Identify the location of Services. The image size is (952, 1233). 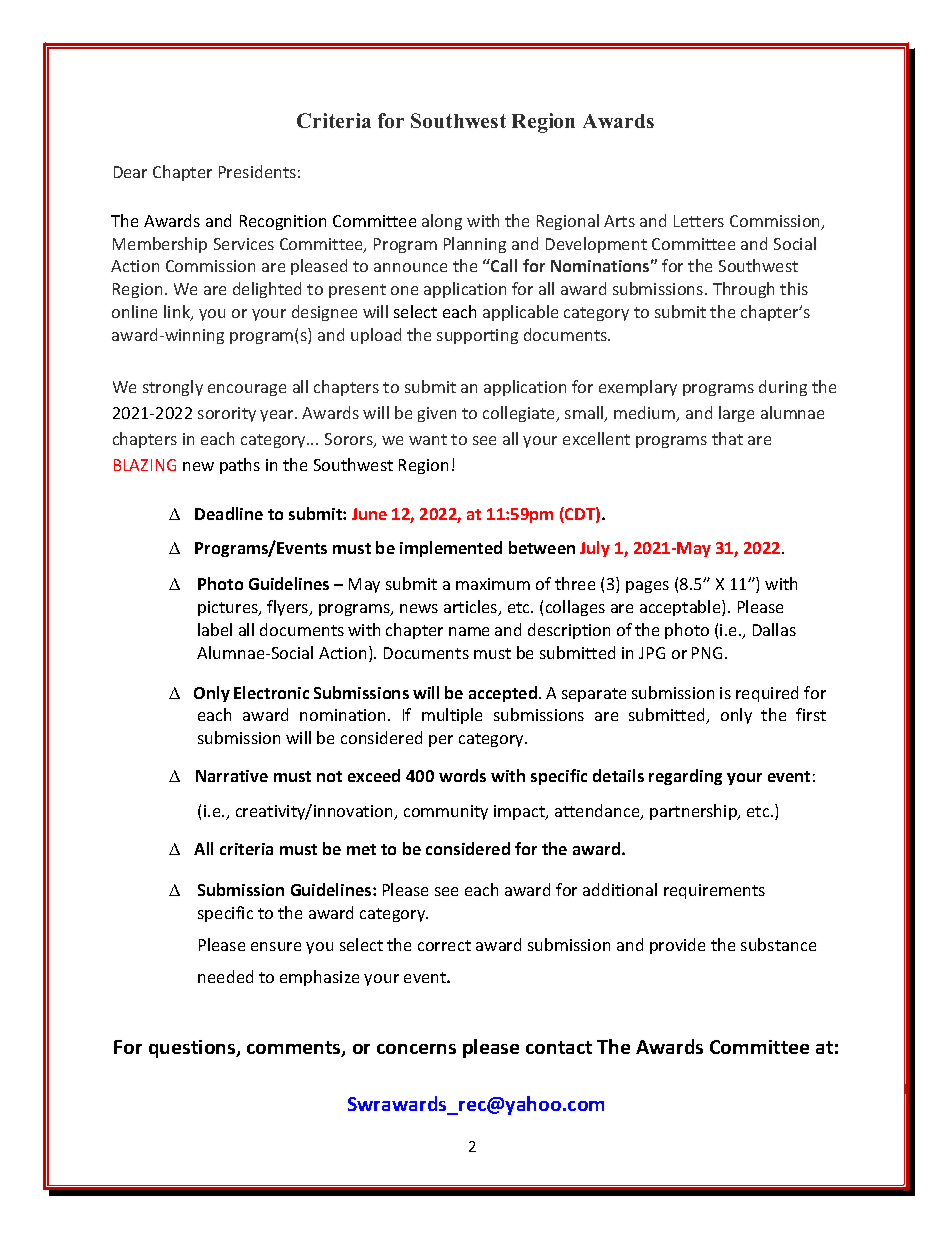
(244, 244).
